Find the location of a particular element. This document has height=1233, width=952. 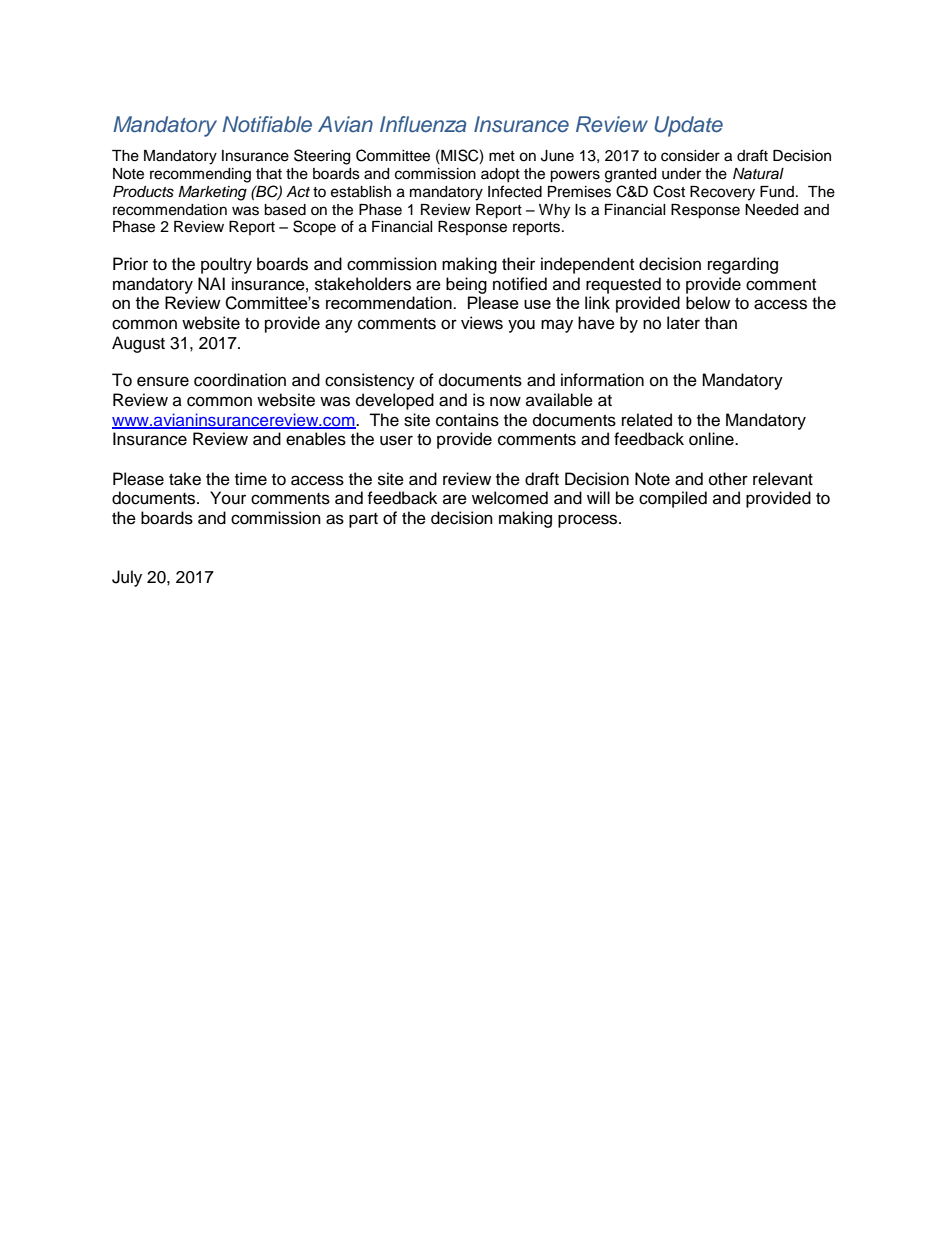

coordination is located at coordinates (240, 380).
